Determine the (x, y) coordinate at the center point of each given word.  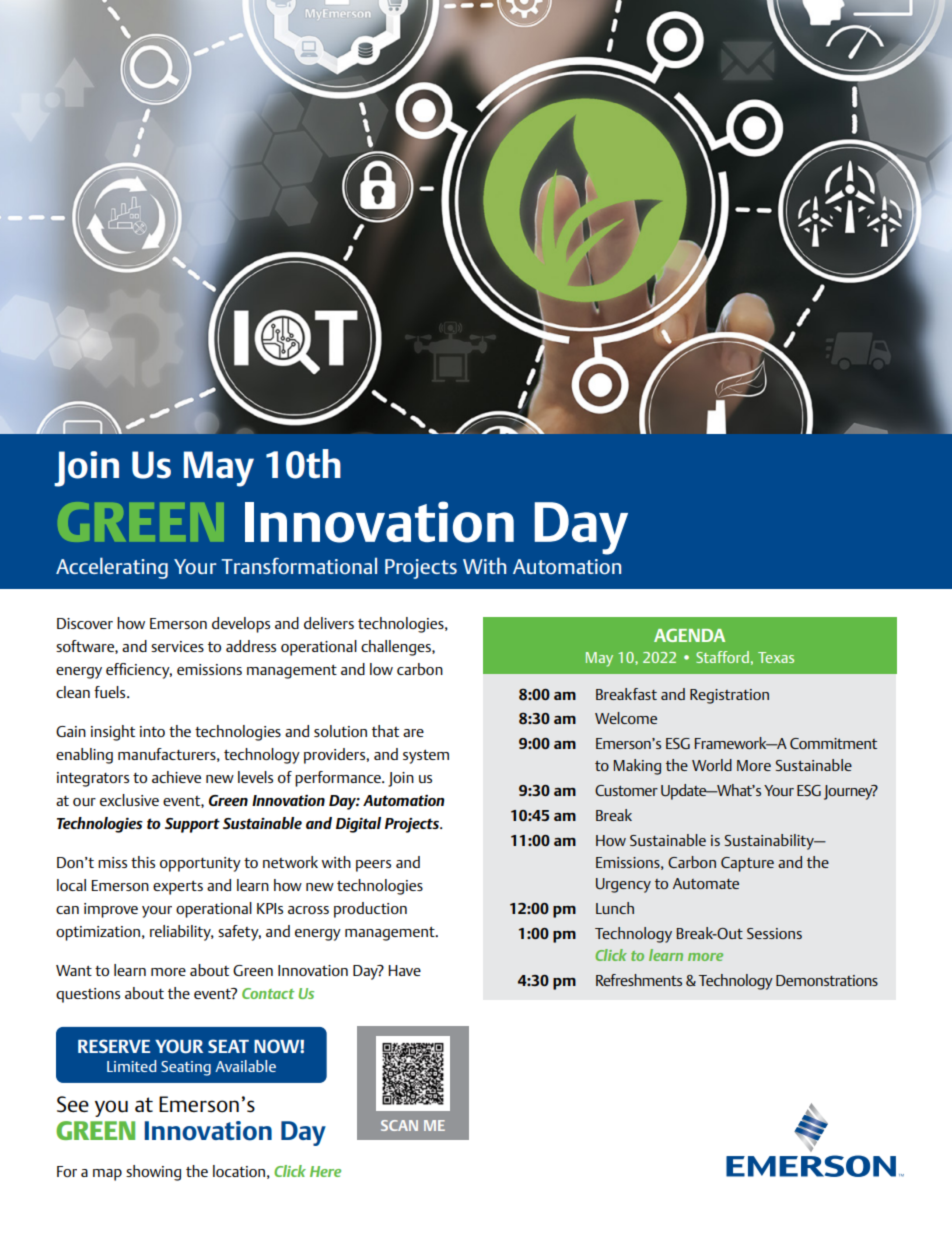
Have (405, 970)
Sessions (774, 933)
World (712, 765)
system (426, 757)
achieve (176, 777)
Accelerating (112, 568)
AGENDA (689, 635)
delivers (329, 623)
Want (74, 970)
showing (153, 1173)
